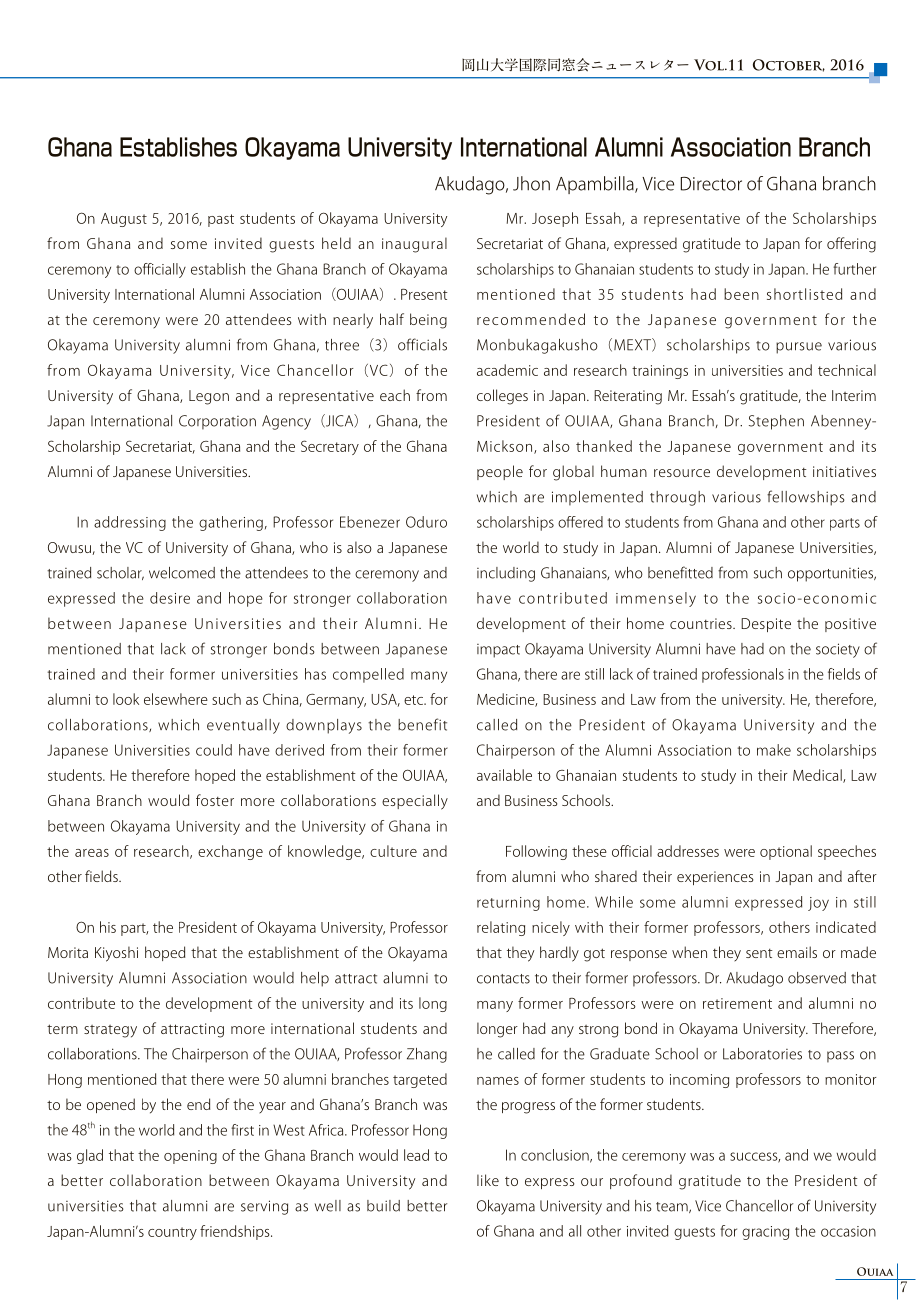  What do you see at coordinates (789, 65) in the document?
I see `October` at bounding box center [789, 65].
